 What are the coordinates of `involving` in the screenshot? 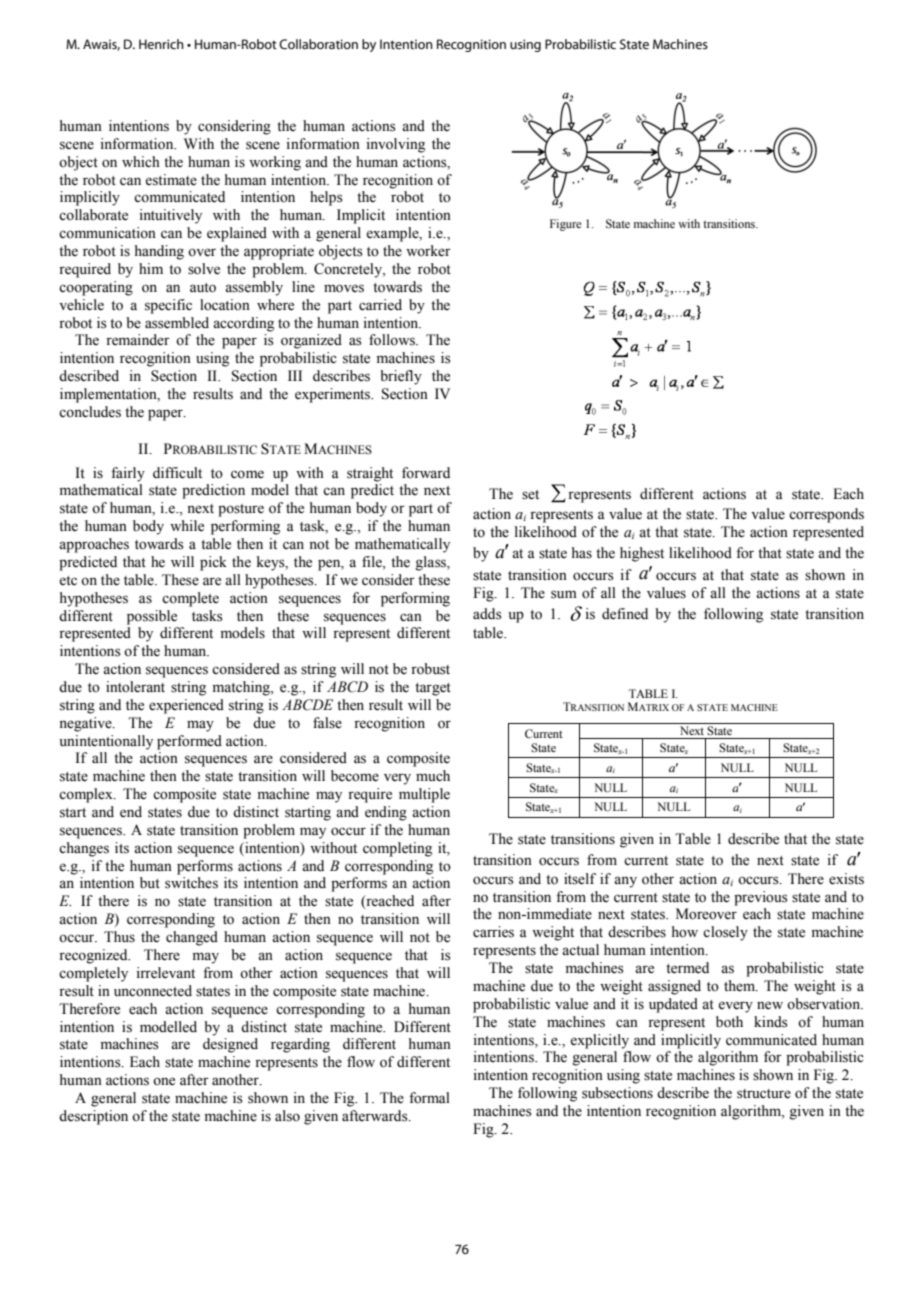 It's located at (395, 145).
